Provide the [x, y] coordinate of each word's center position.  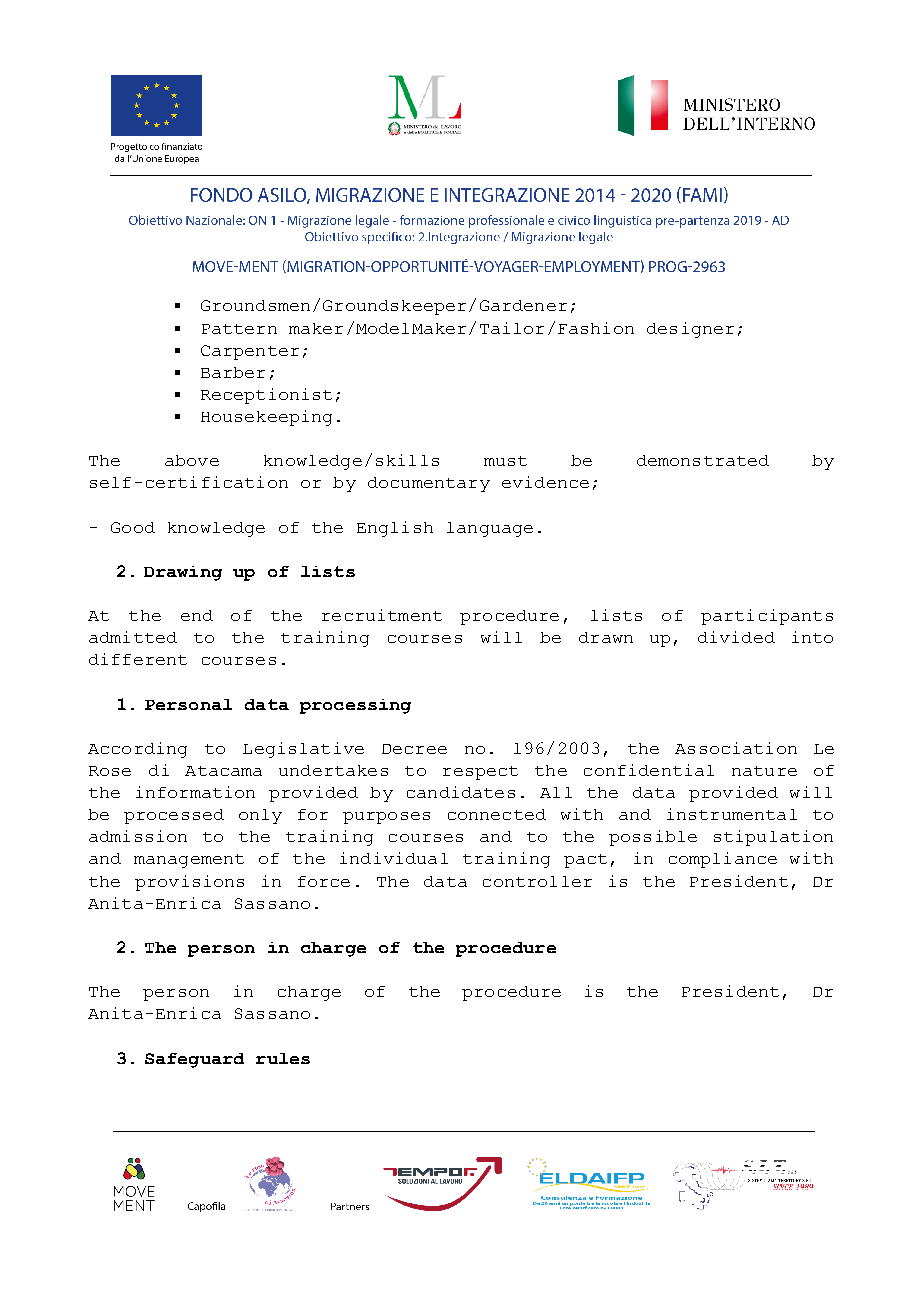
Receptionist [266, 396]
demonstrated [703, 460]
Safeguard [194, 1060]
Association [736, 748]
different [138, 659]
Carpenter [250, 352]
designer [690, 330]
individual [394, 858]
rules [283, 1058]
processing [355, 706]
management [189, 861]
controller [537, 881]
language [490, 529]
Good [133, 527]
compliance [723, 860]
